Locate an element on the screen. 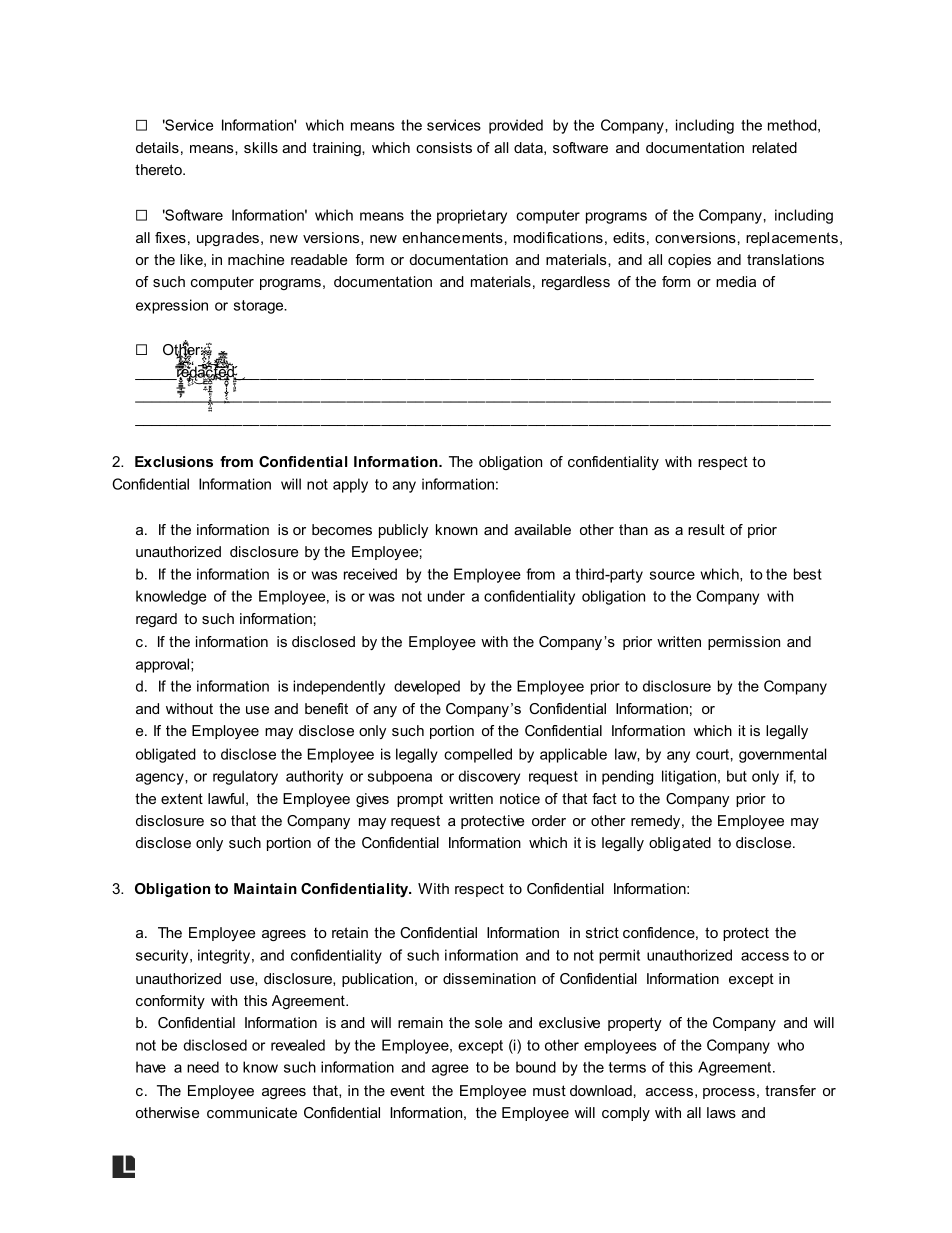  need is located at coordinates (203, 1067).
